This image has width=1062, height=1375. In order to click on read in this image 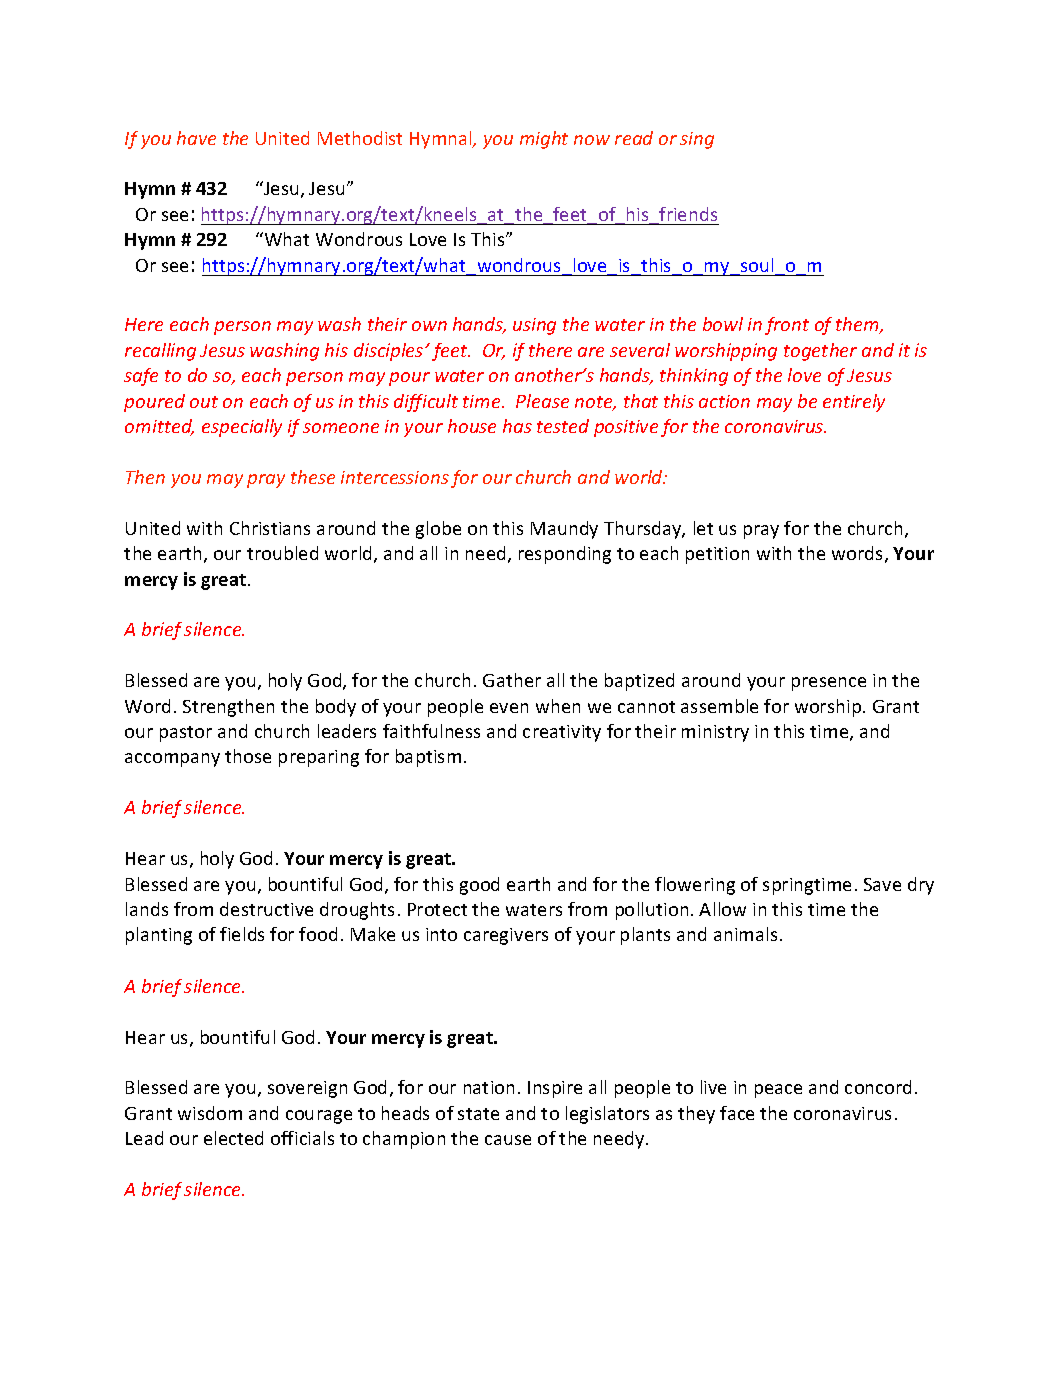, I will do `click(634, 138)`.
